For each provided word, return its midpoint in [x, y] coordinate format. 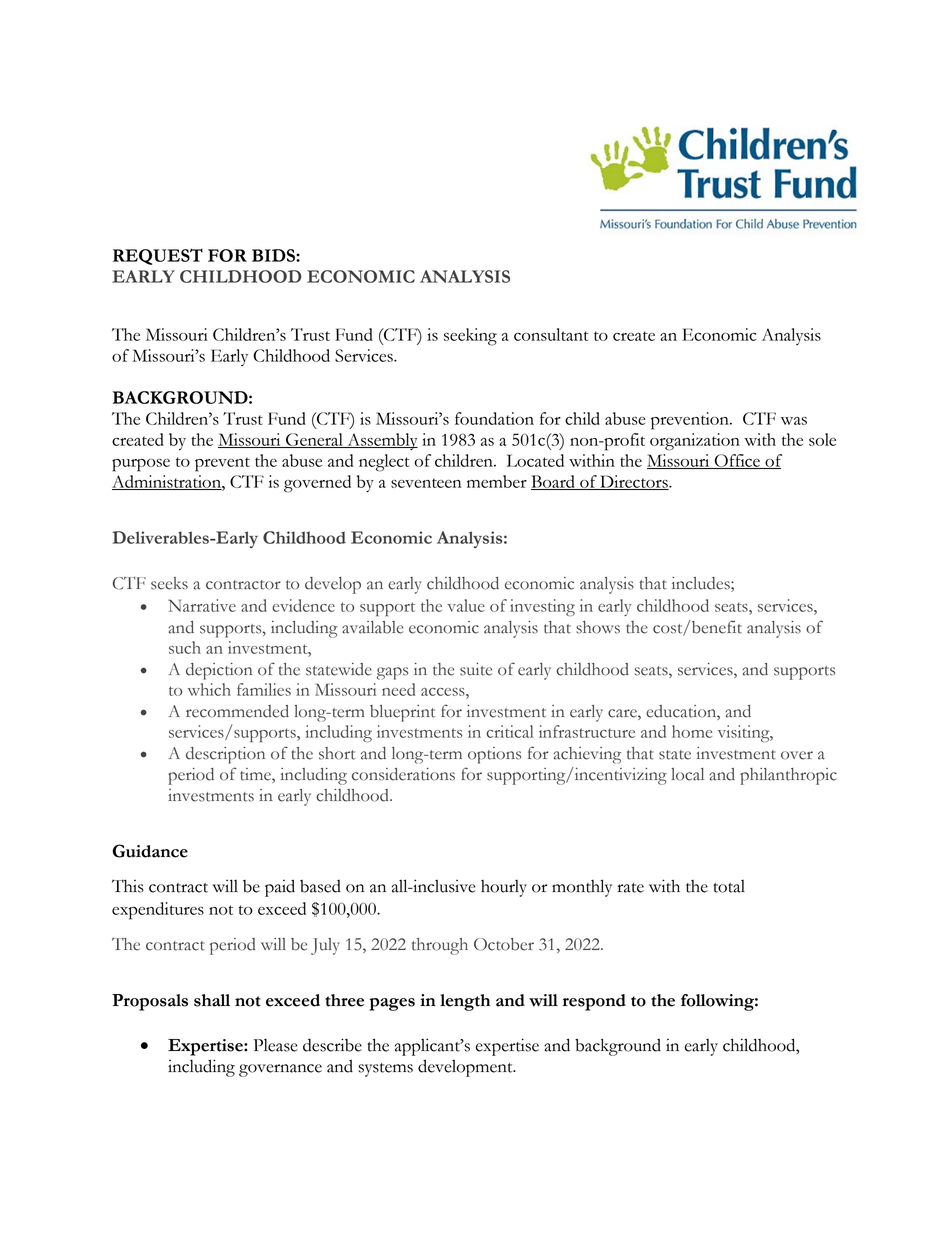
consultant [551, 334]
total [729, 886]
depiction [219, 671]
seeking [470, 337]
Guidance [150, 851]
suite [476, 669]
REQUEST [158, 256]
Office [737, 461]
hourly [504, 888]
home [692, 731]
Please [275, 1045]
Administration [167, 482]
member [497, 481]
